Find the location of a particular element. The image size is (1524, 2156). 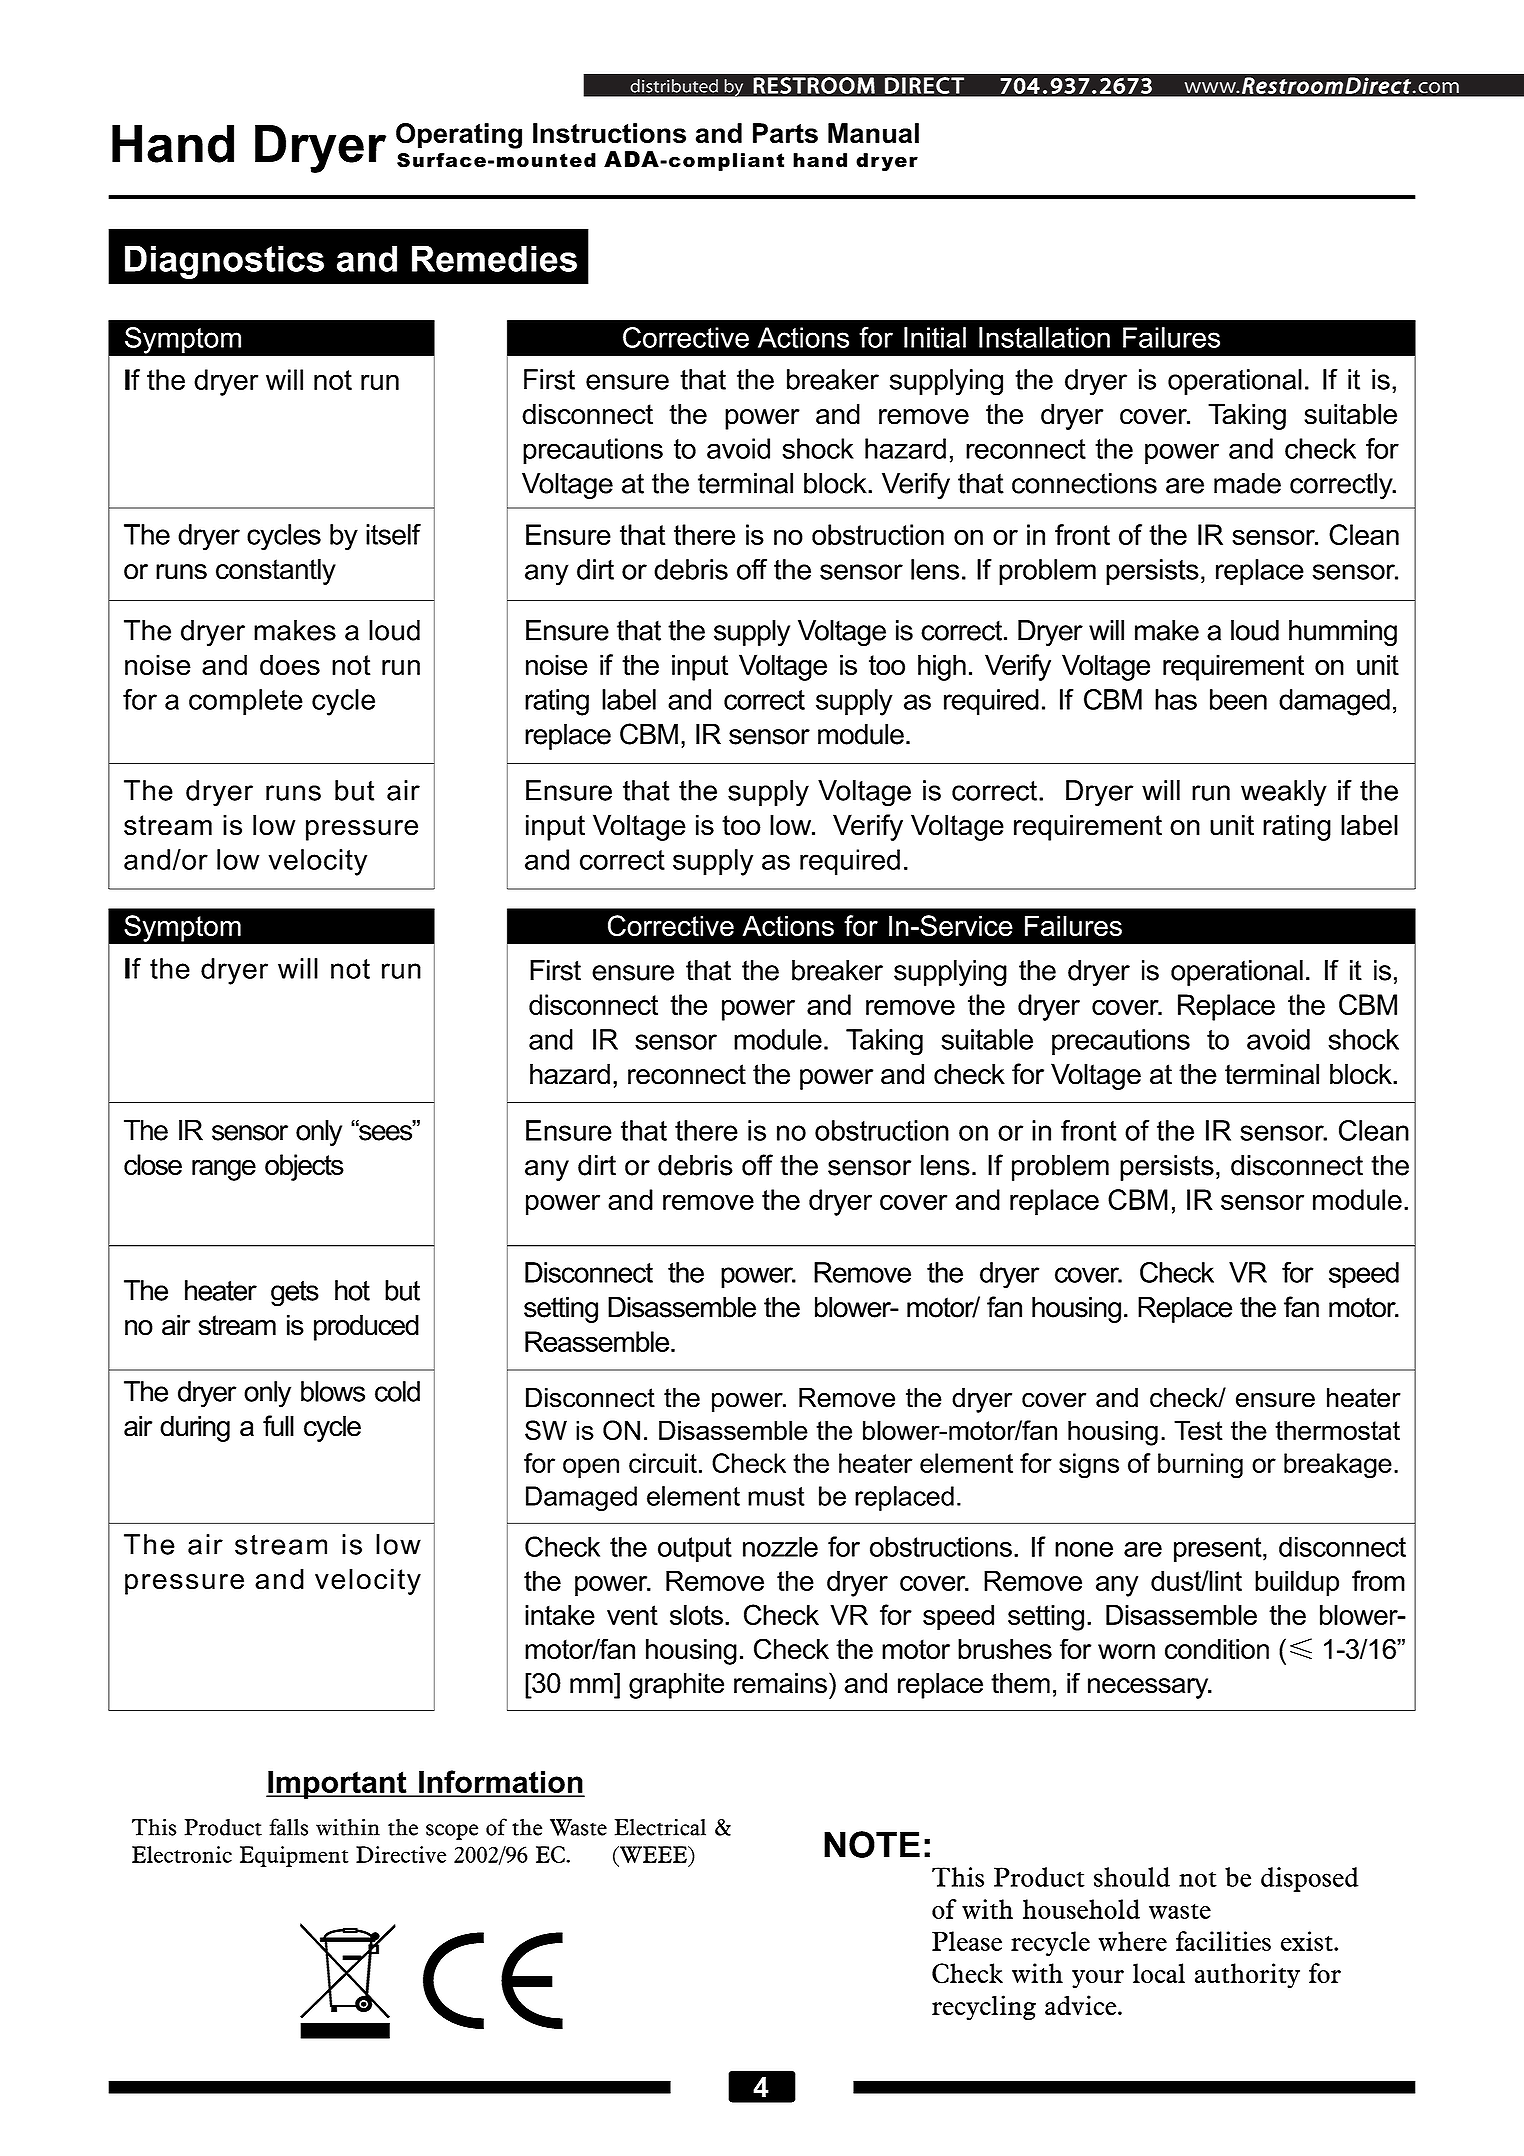

Parts is located at coordinates (785, 133).
